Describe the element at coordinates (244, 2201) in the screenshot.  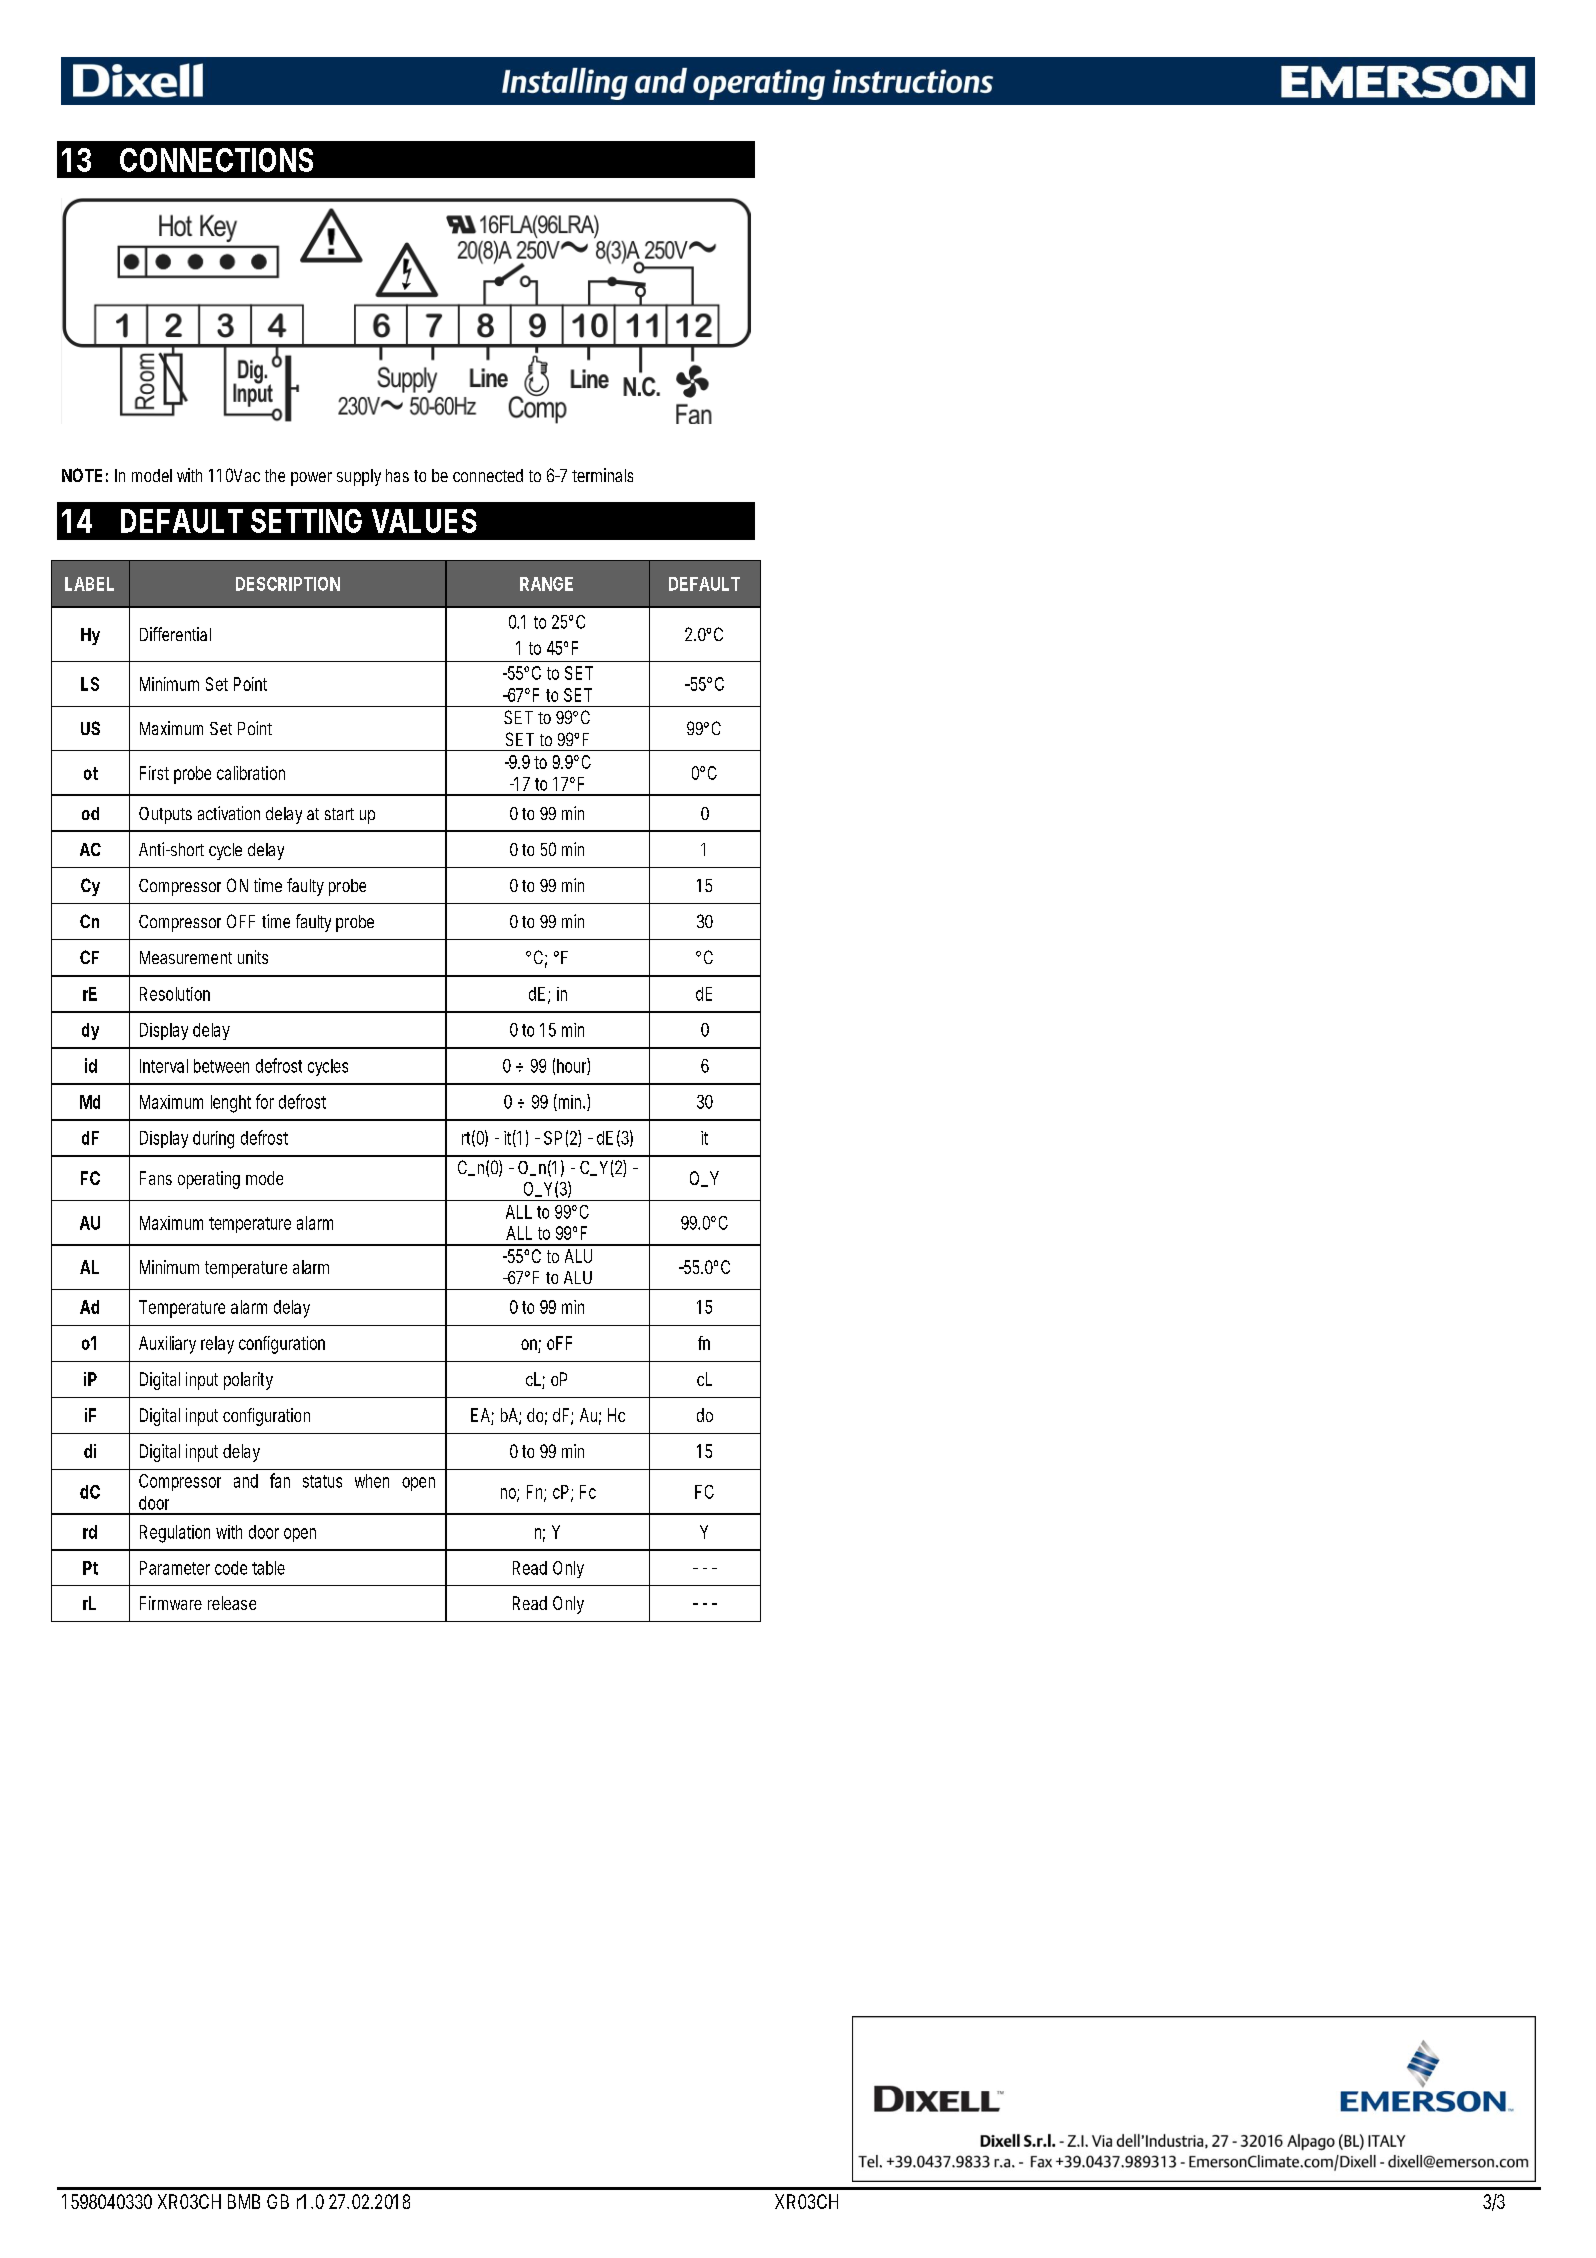
I see `BMB` at that location.
